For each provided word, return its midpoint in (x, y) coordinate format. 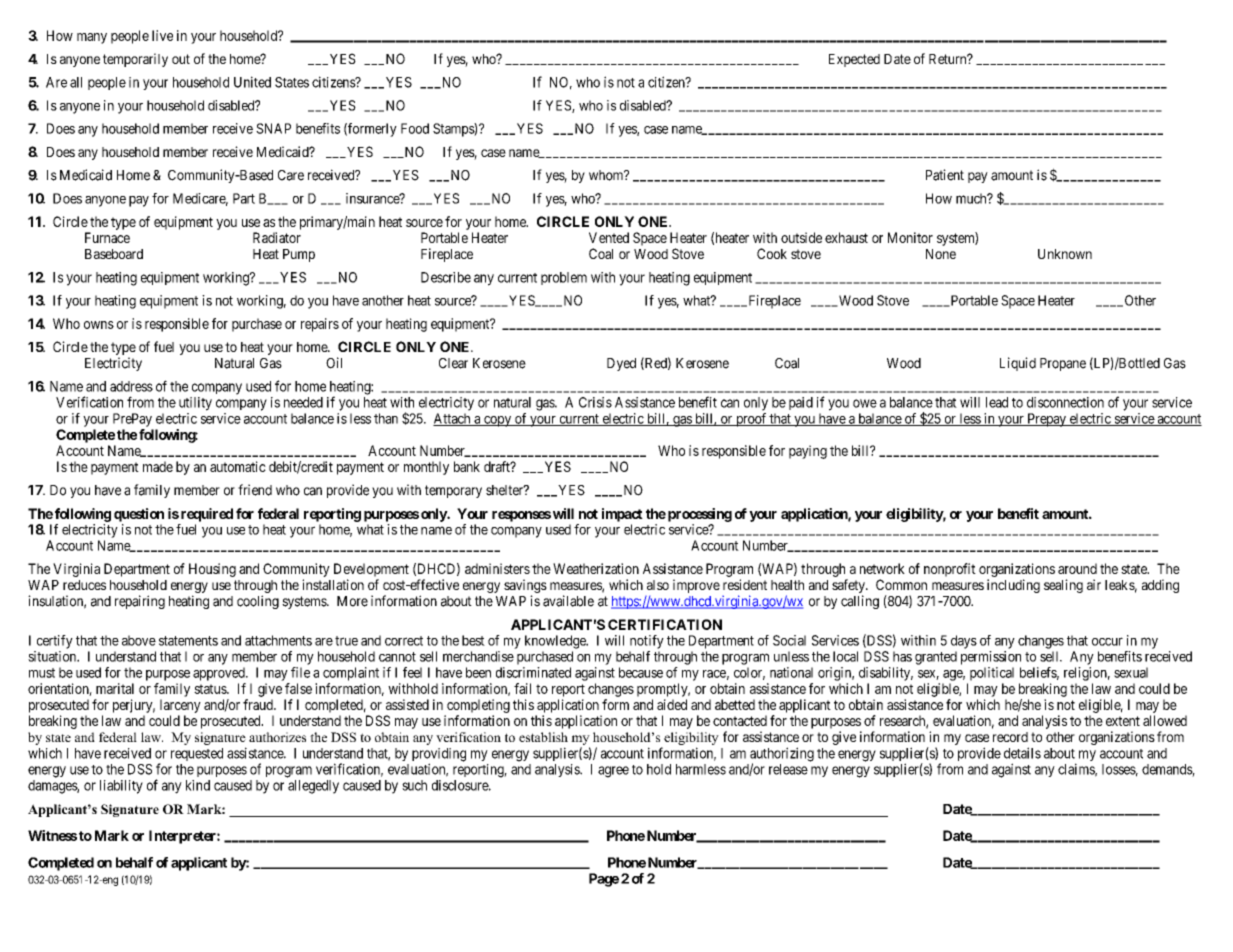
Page (604, 880)
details (1022, 753)
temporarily (135, 60)
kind (198, 785)
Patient (945, 175)
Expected (854, 60)
